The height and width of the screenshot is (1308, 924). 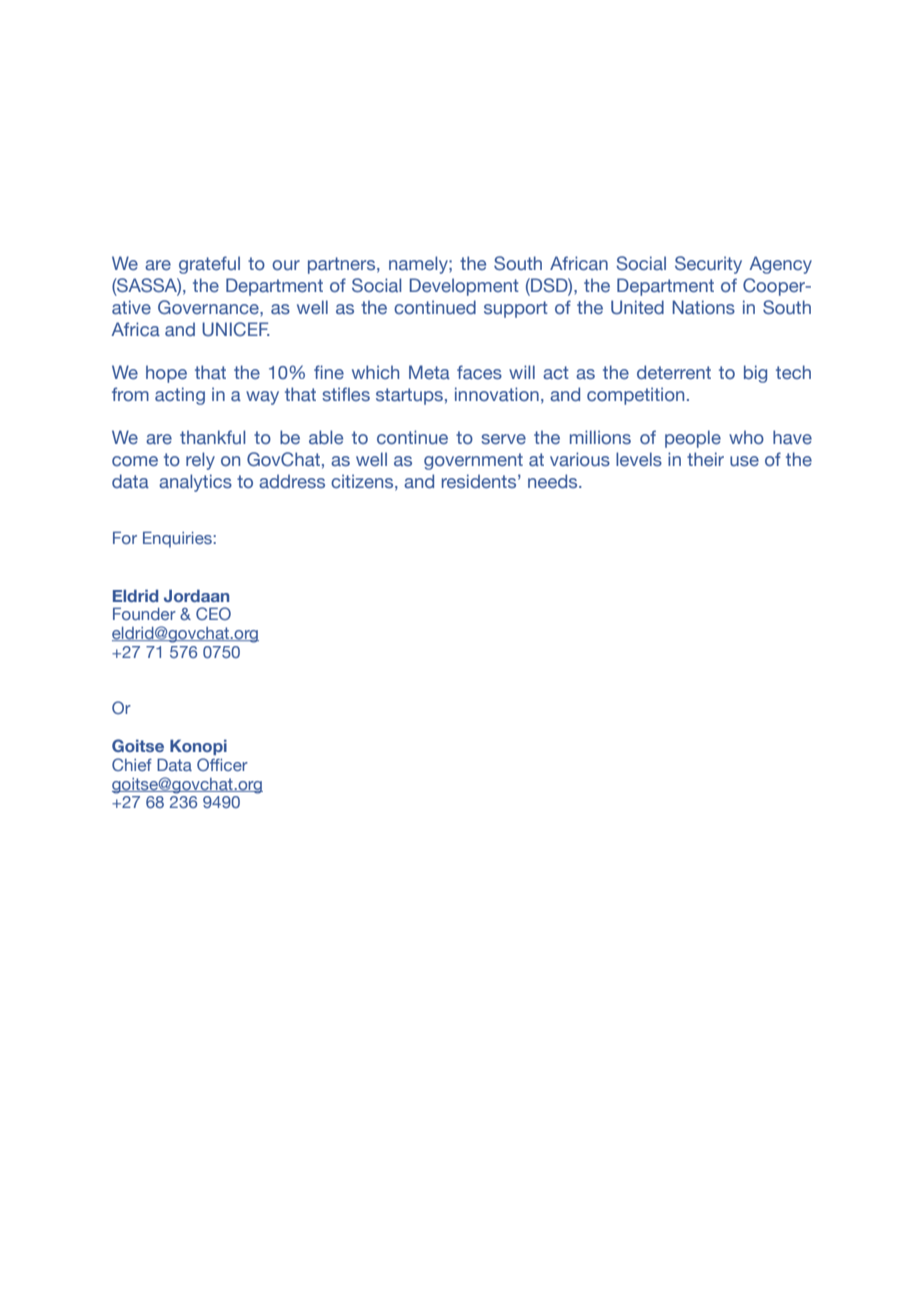 What do you see at coordinates (744, 461) in the screenshot?
I see `use` at bounding box center [744, 461].
